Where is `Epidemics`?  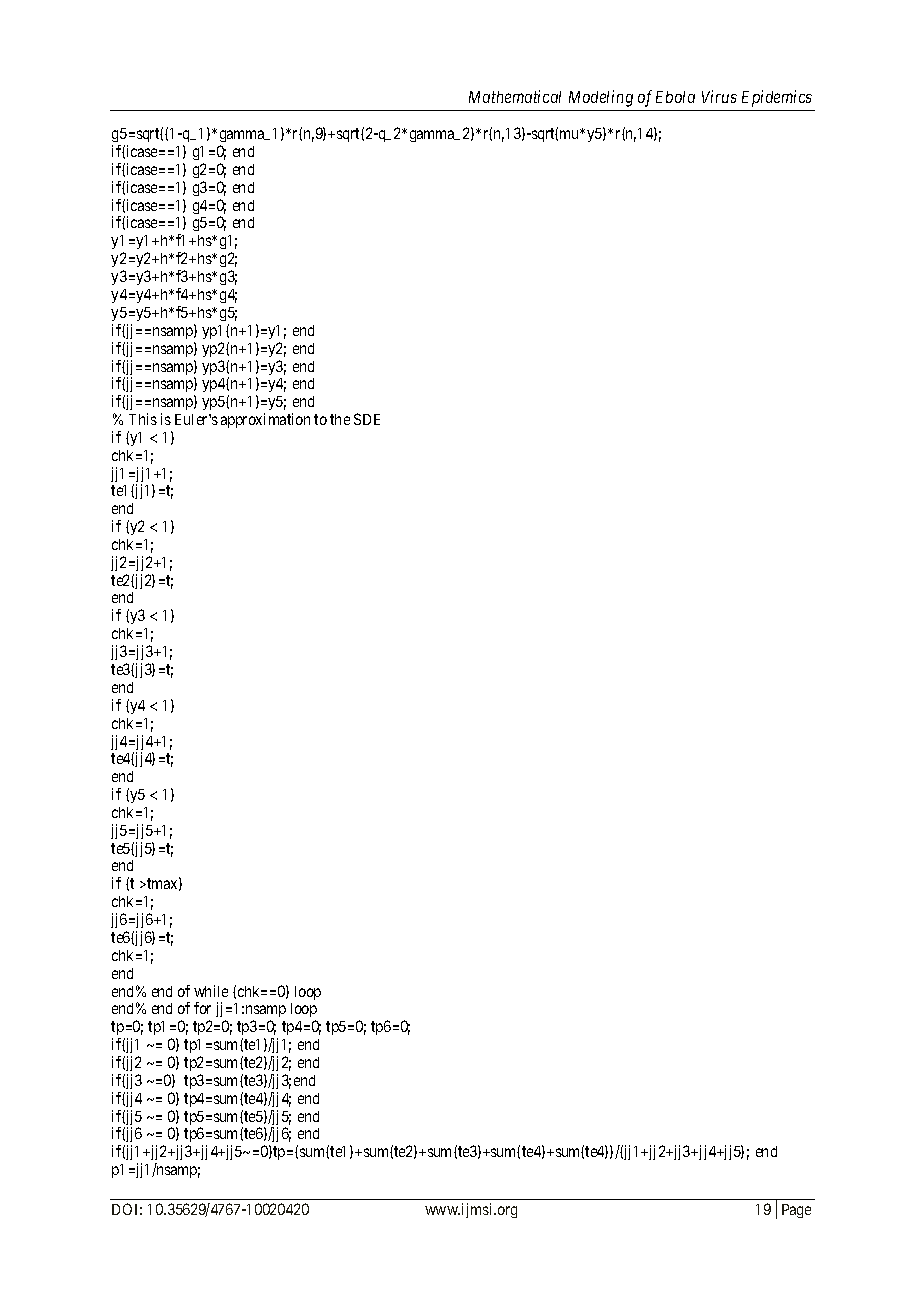 Epidemics is located at coordinates (777, 98).
